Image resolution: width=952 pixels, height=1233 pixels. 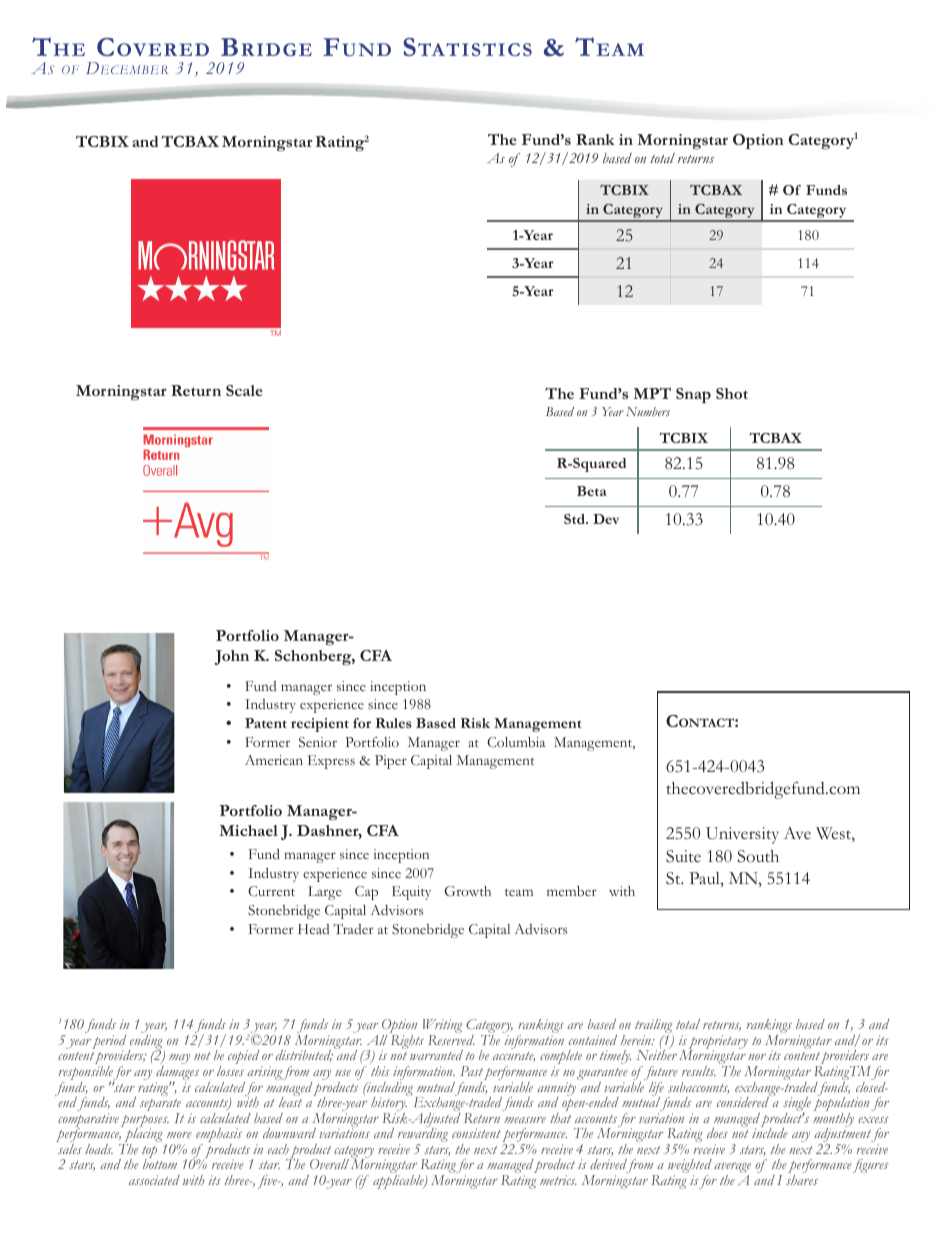 What do you see at coordinates (476, 1133) in the image?
I see `consistent` at bounding box center [476, 1133].
